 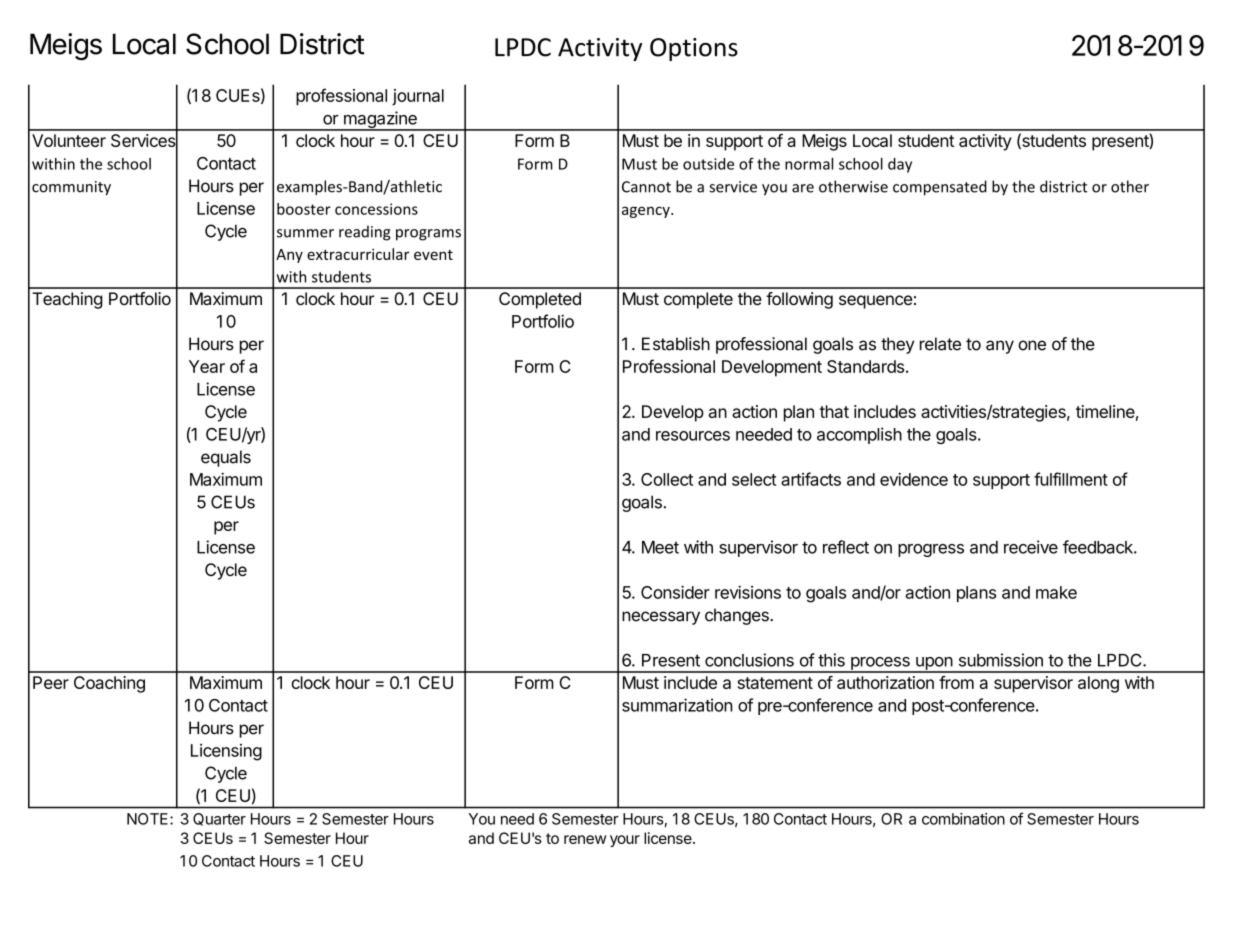 I want to click on Meet, so click(x=660, y=547).
